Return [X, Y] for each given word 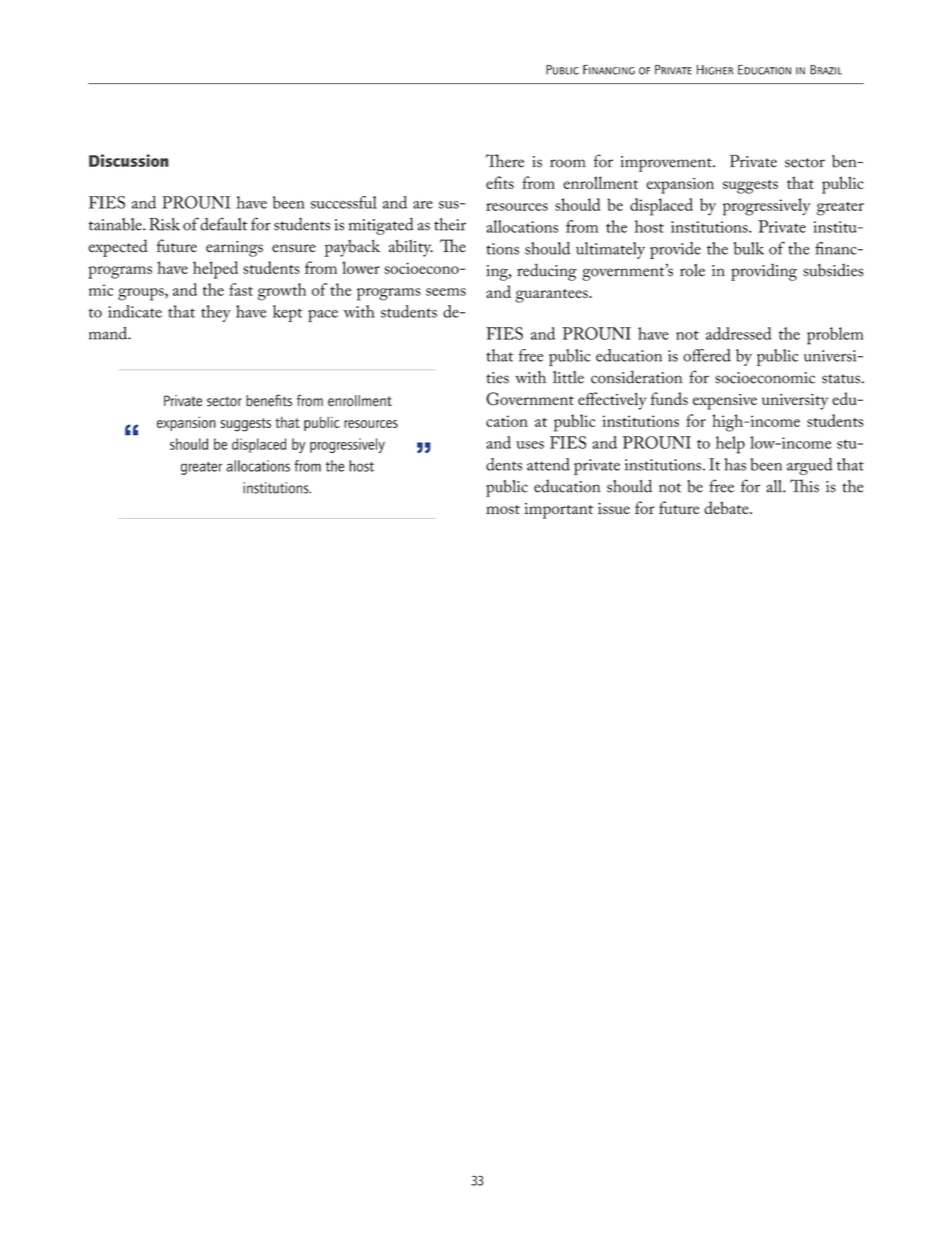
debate [727, 507]
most [503, 509]
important [558, 511]
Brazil [826, 70]
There [505, 161]
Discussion [129, 160]
